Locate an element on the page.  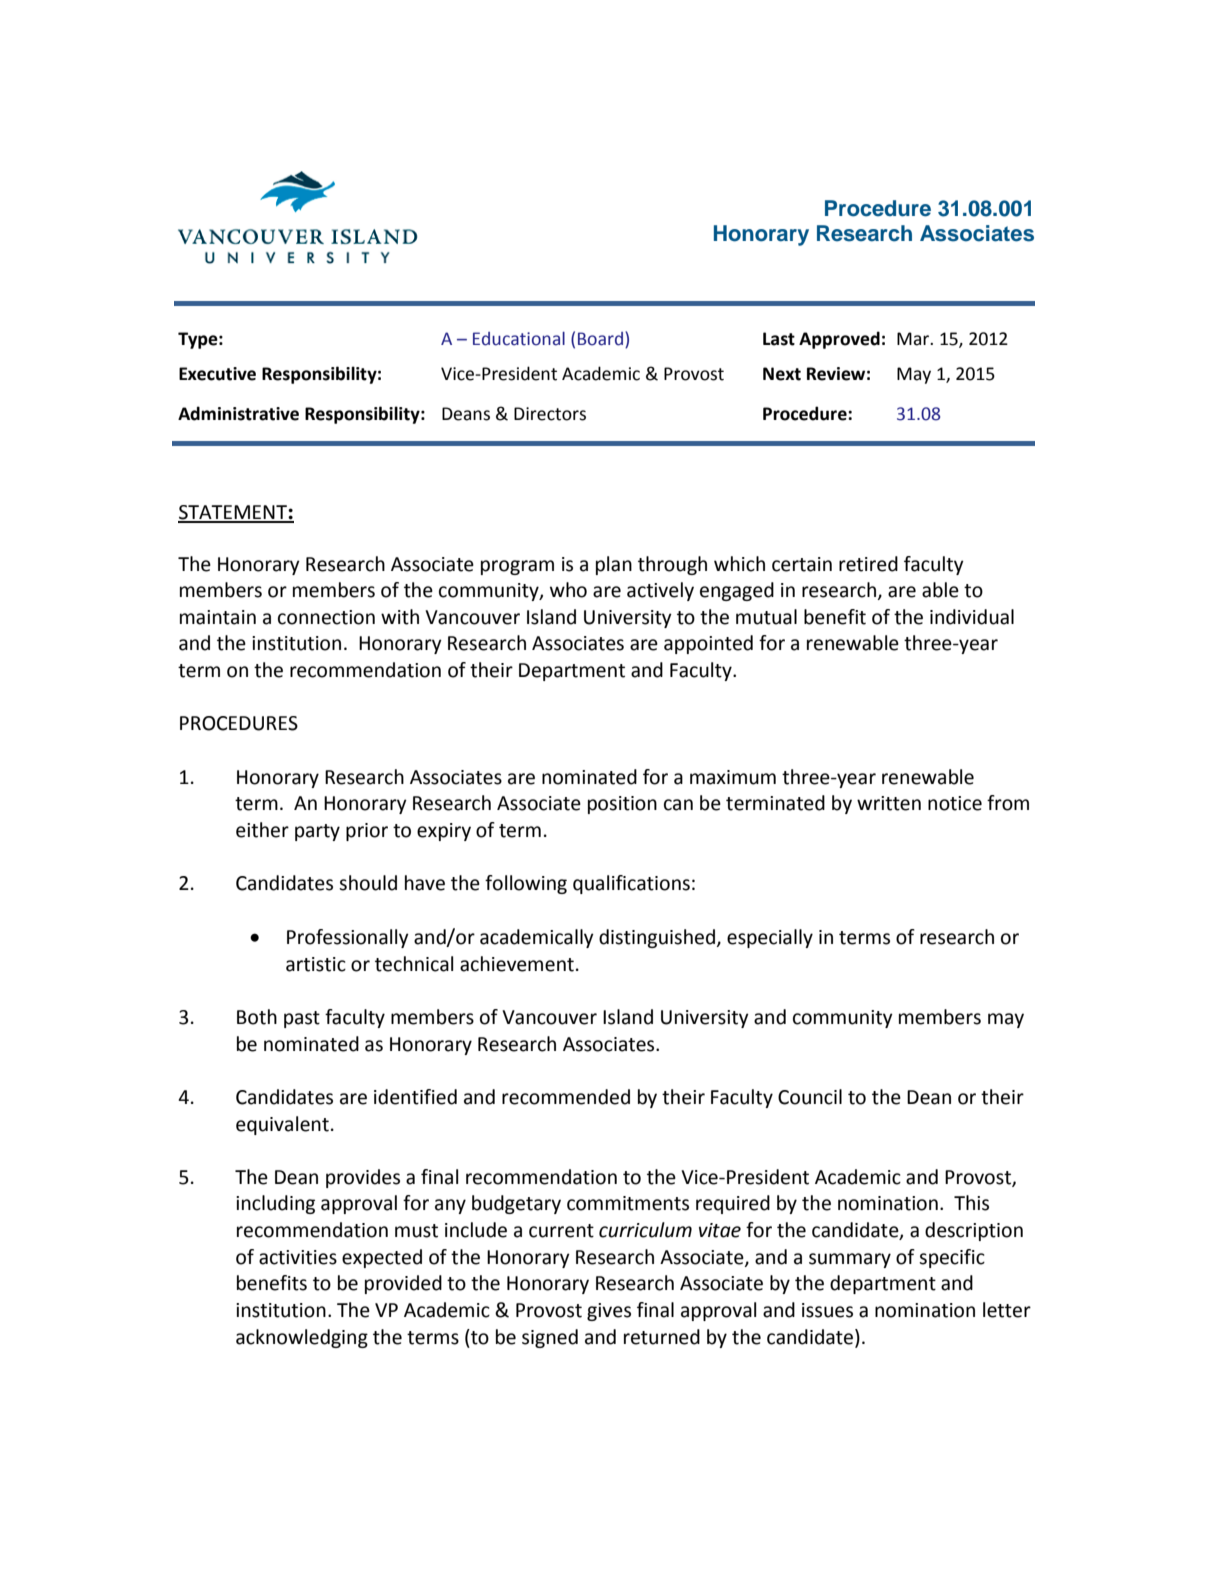
party is located at coordinates (317, 832).
